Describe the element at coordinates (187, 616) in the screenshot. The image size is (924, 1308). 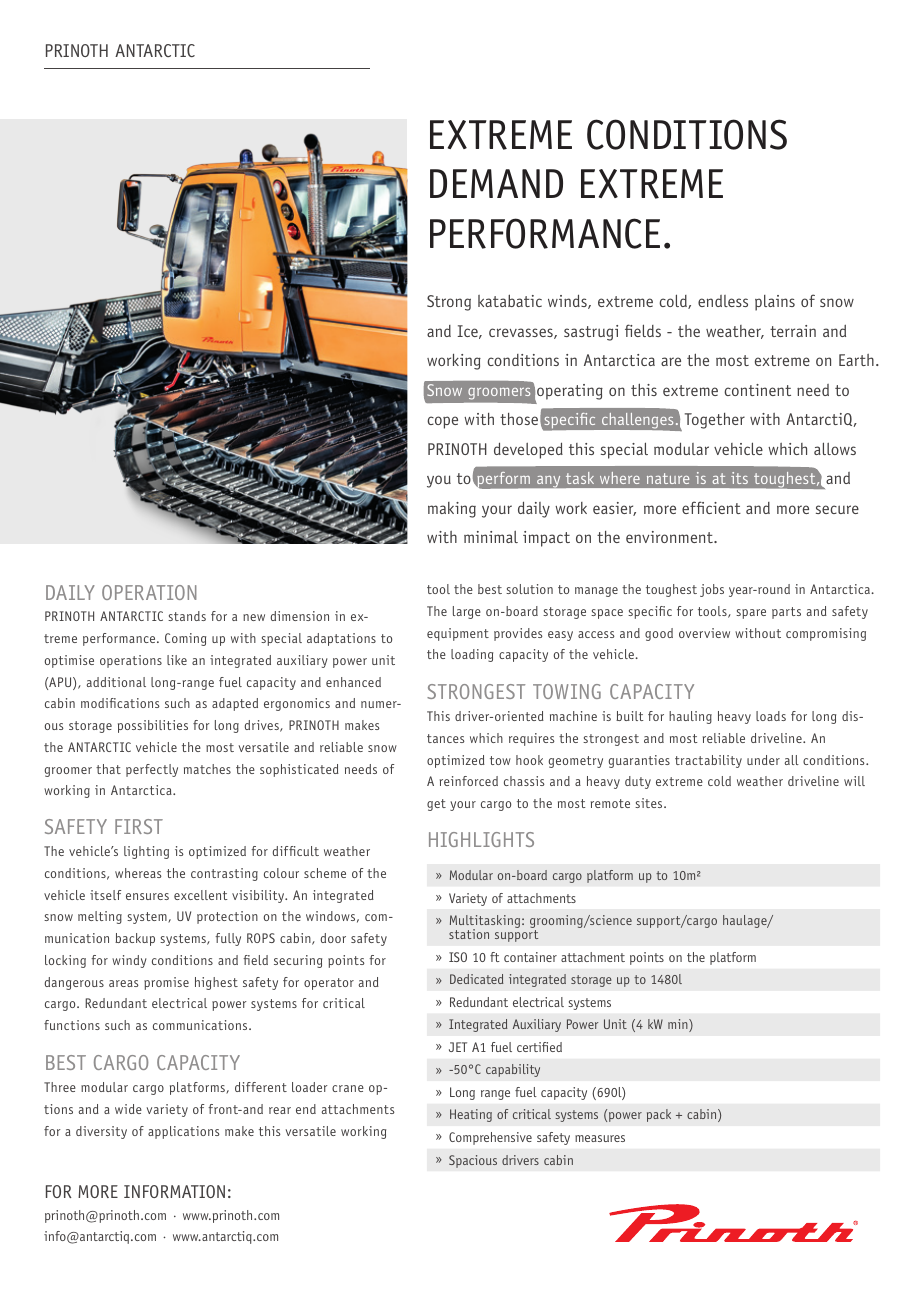
I see `stands` at that location.
